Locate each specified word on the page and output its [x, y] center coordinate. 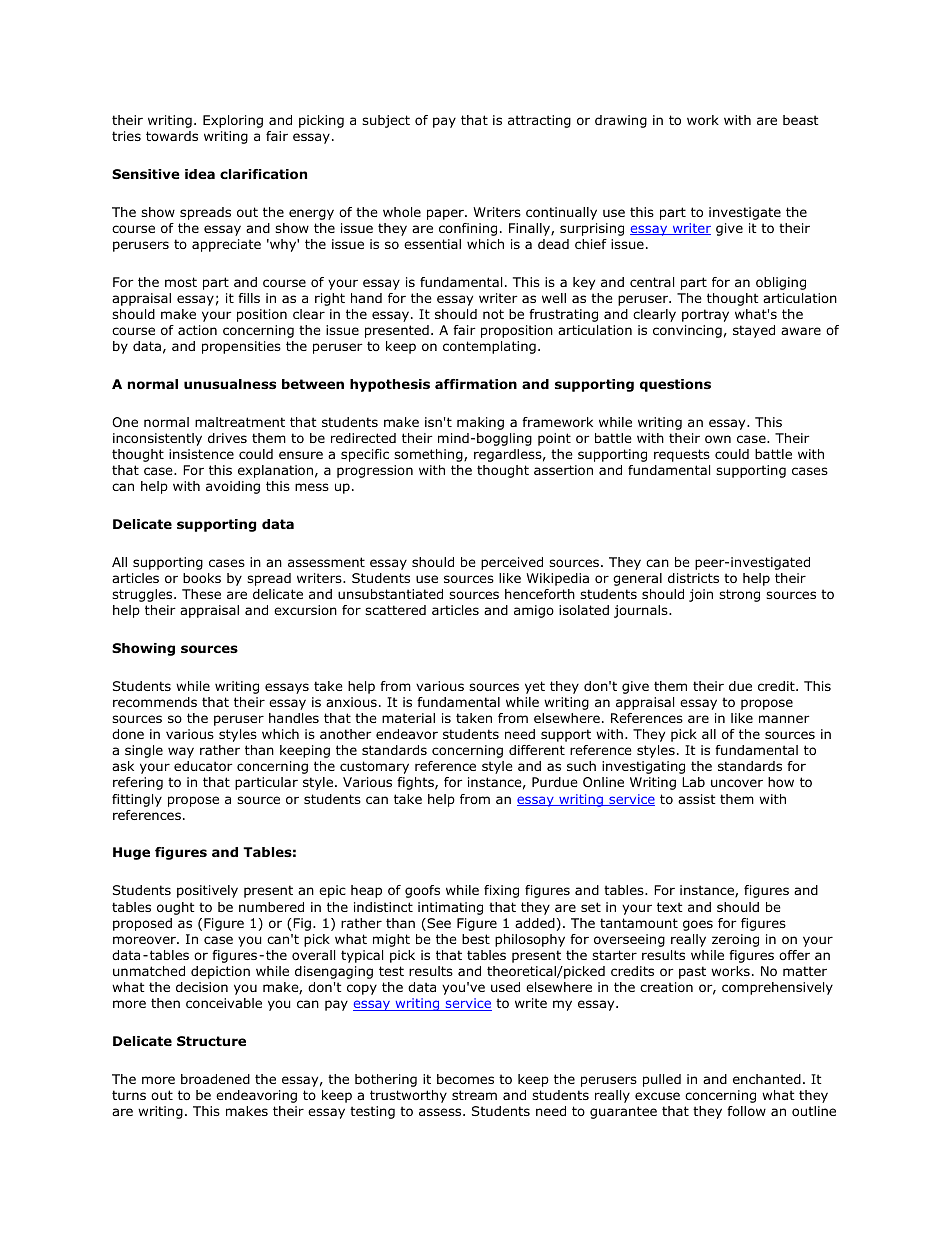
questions [675, 385]
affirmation [476, 384]
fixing [501, 891]
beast [801, 120]
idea [200, 174]
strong [739, 595]
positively [207, 891]
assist [697, 799]
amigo [534, 611]
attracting [539, 121]
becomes [465, 1079]
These [201, 594]
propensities [241, 347]
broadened [215, 1079]
